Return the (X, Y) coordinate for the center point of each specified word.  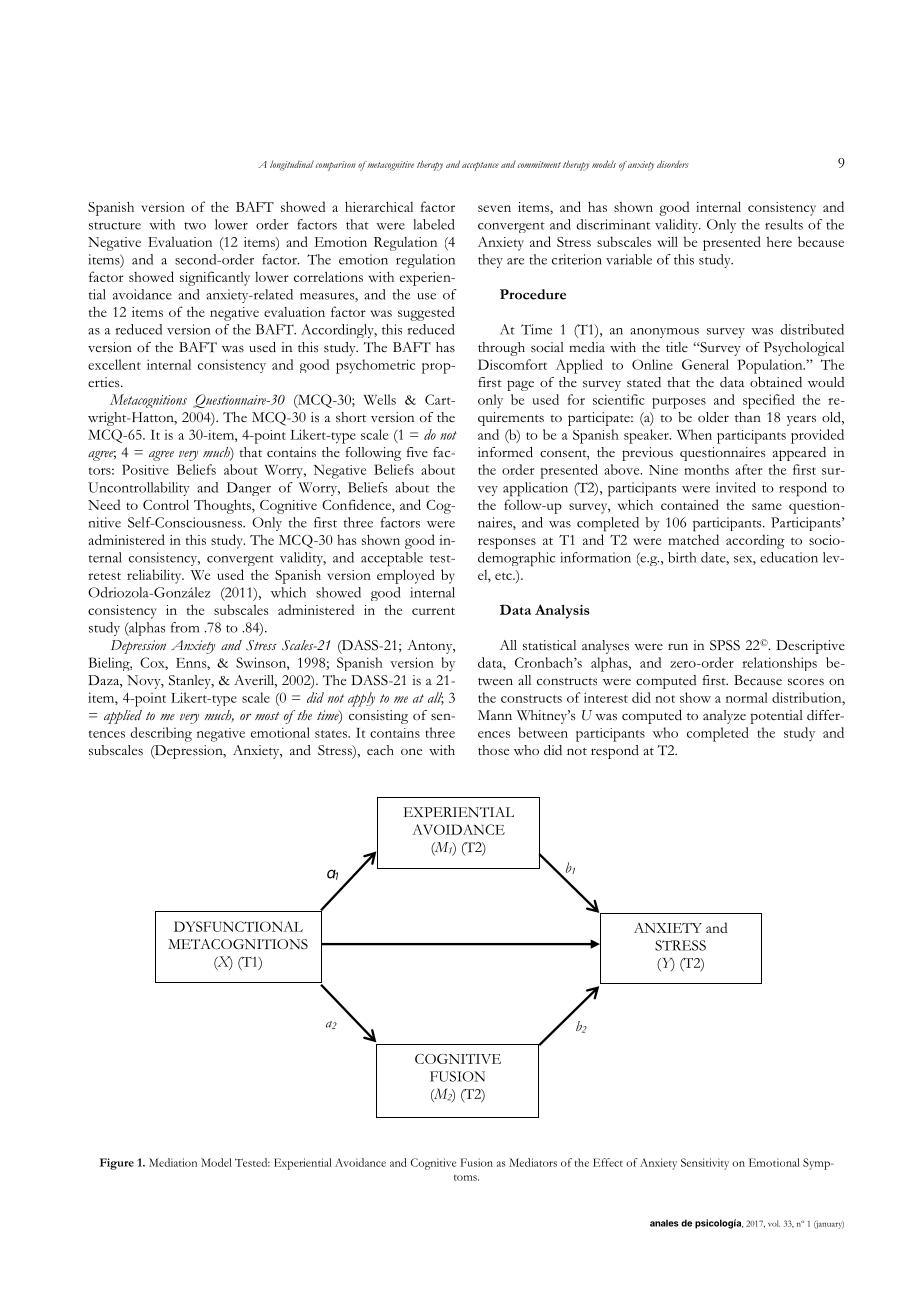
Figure (117, 1164)
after (748, 469)
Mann (495, 715)
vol (774, 1223)
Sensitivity (705, 1164)
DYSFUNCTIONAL (238, 926)
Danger (249, 489)
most (267, 716)
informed (505, 452)
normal (747, 697)
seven (494, 208)
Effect (608, 1162)
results (784, 224)
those (493, 750)
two (195, 226)
